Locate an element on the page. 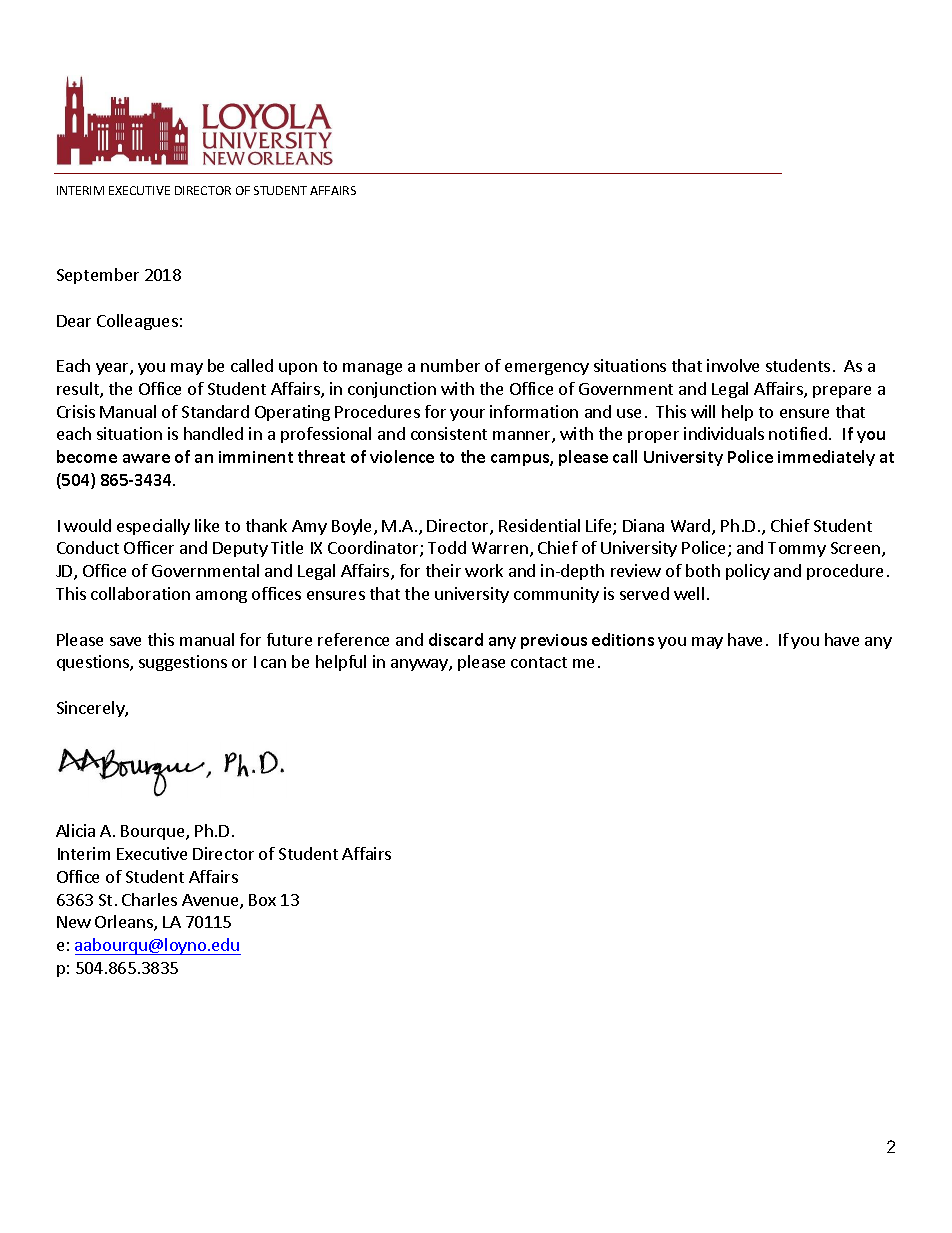 The image size is (952, 1233). collaboration is located at coordinates (140, 593).
